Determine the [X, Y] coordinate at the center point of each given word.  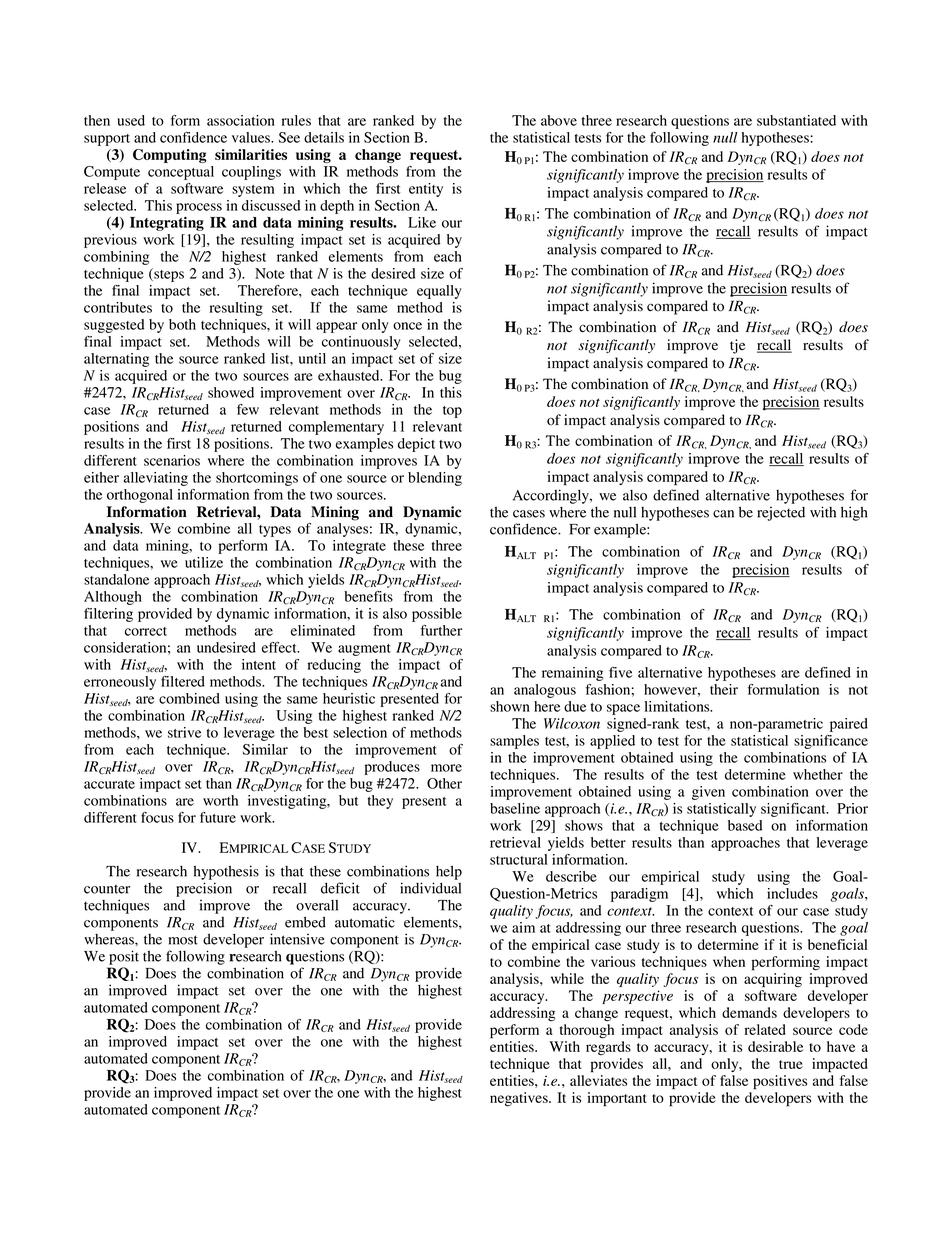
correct [146, 631]
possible [437, 615]
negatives [520, 1099]
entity [426, 190]
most [183, 940]
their [724, 689]
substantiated [796, 120]
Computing [170, 156]
